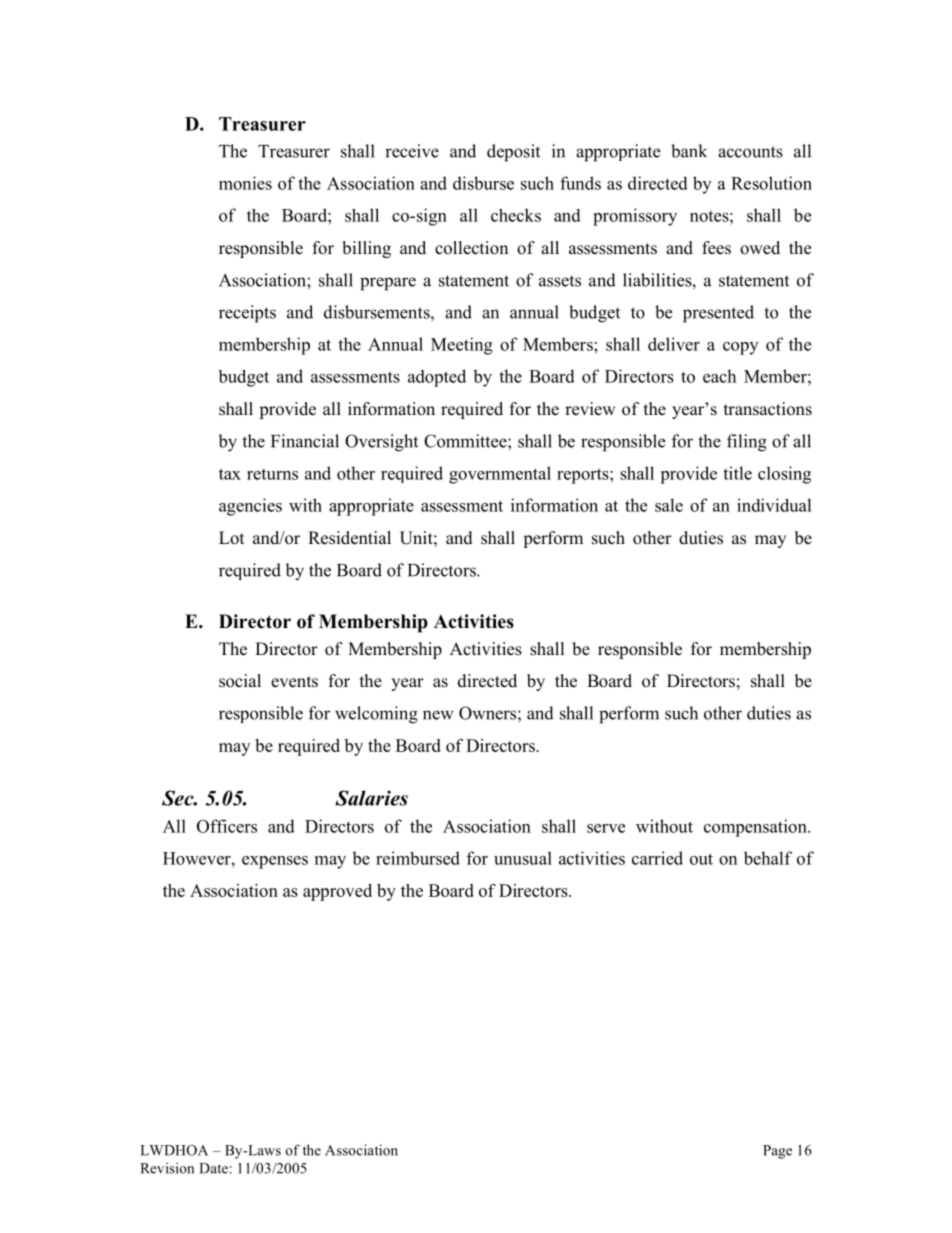 The image size is (952, 1233). What do you see at coordinates (689, 151) in the image?
I see `bank` at bounding box center [689, 151].
